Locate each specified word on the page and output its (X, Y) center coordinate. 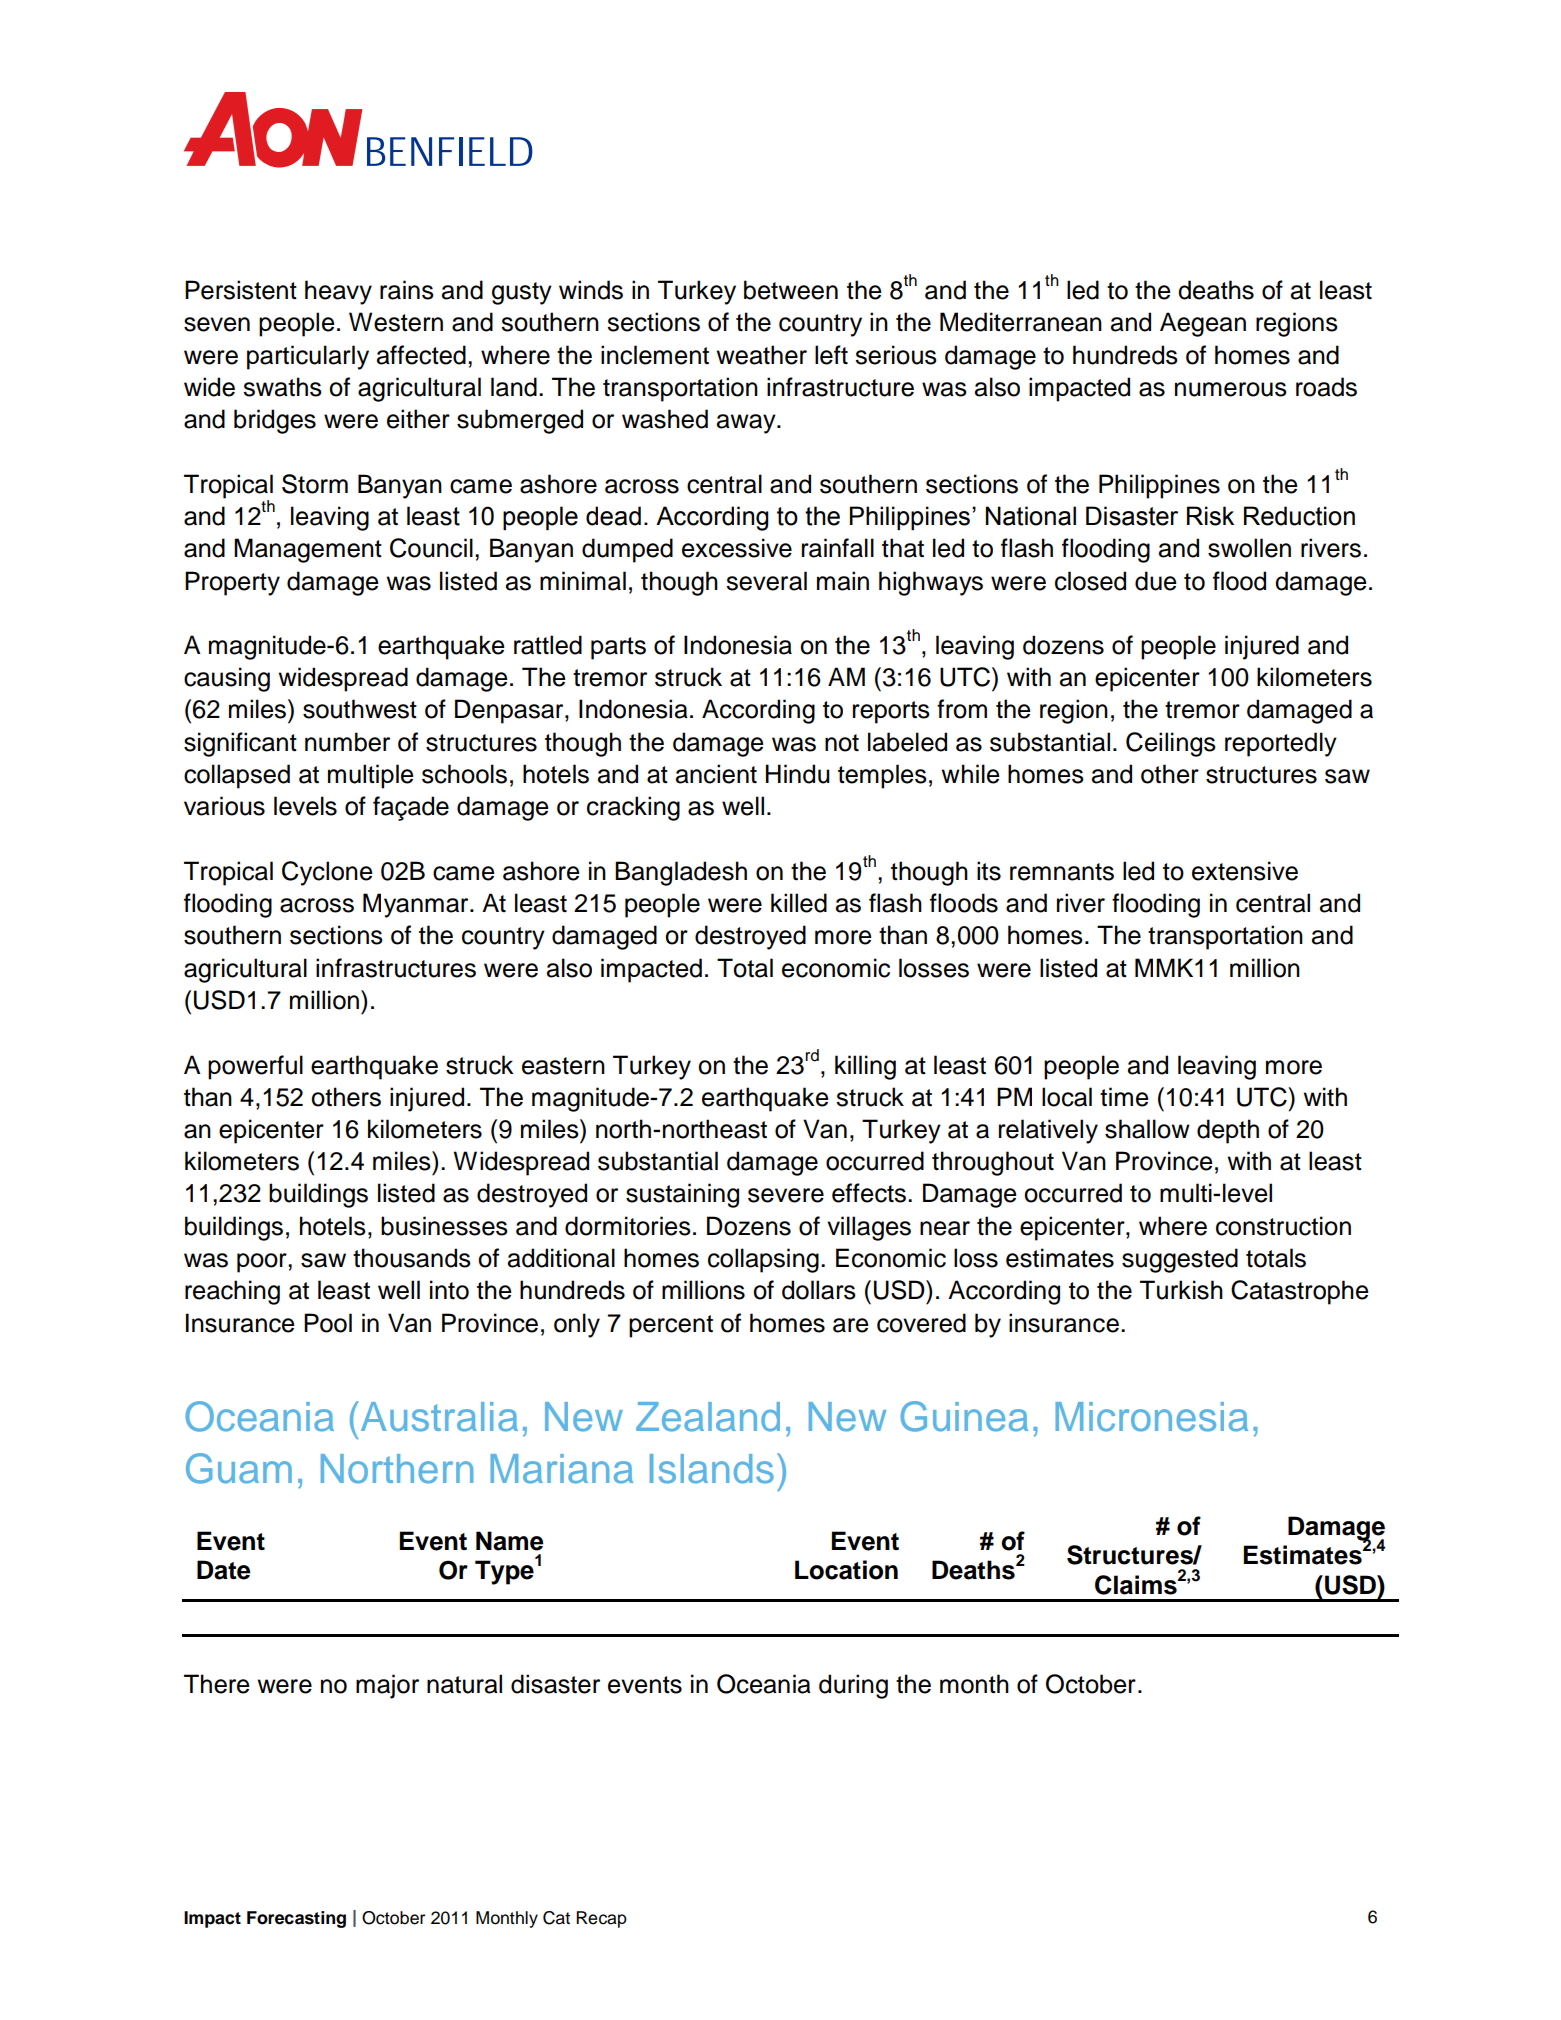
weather (761, 355)
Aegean (1203, 324)
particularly (308, 357)
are (851, 1325)
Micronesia (1152, 1417)
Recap (601, 1919)
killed (799, 903)
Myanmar (417, 905)
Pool (328, 1323)
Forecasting (296, 1919)
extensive (1245, 871)
